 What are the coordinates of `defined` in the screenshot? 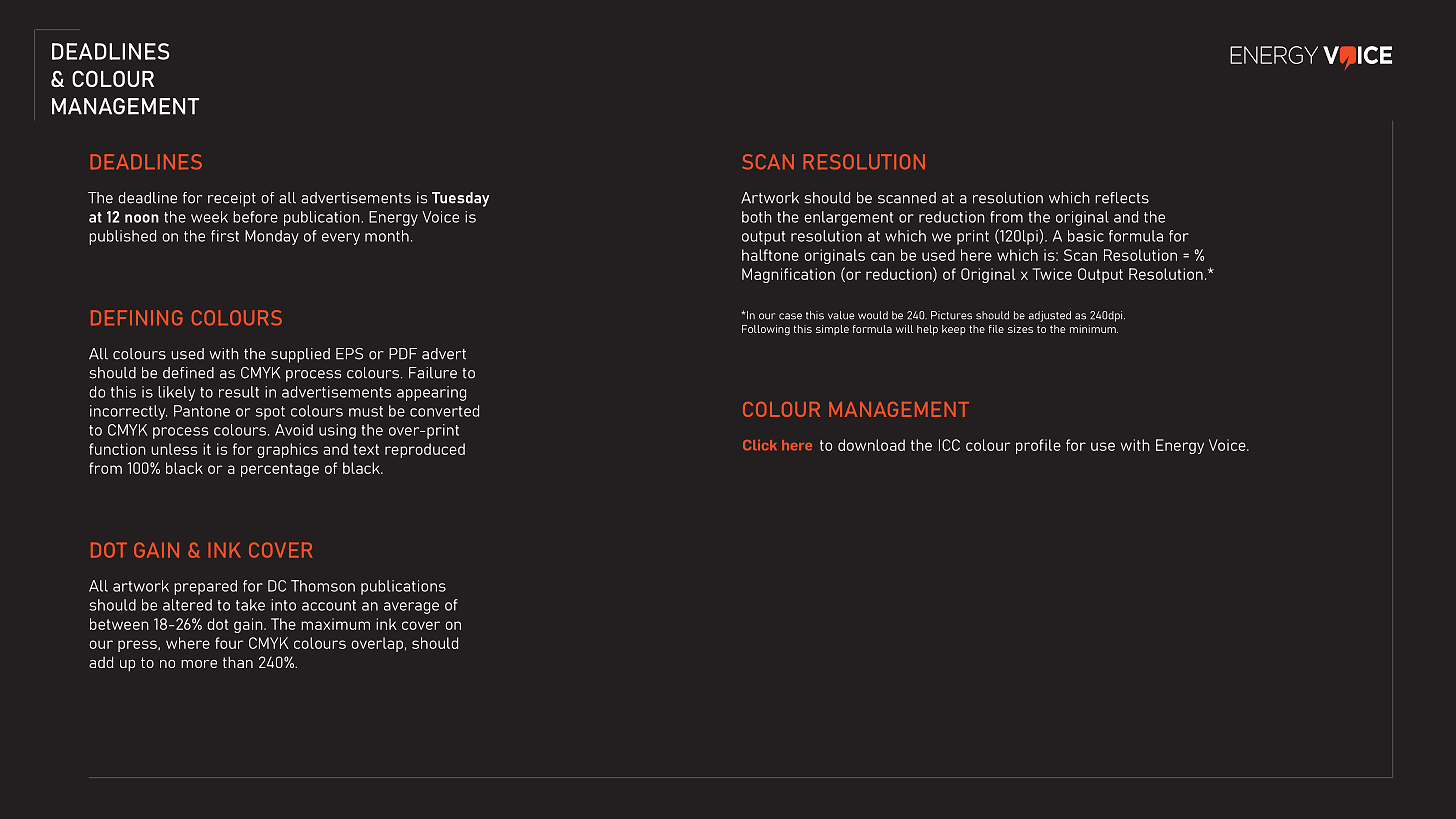 It's located at (188, 373).
